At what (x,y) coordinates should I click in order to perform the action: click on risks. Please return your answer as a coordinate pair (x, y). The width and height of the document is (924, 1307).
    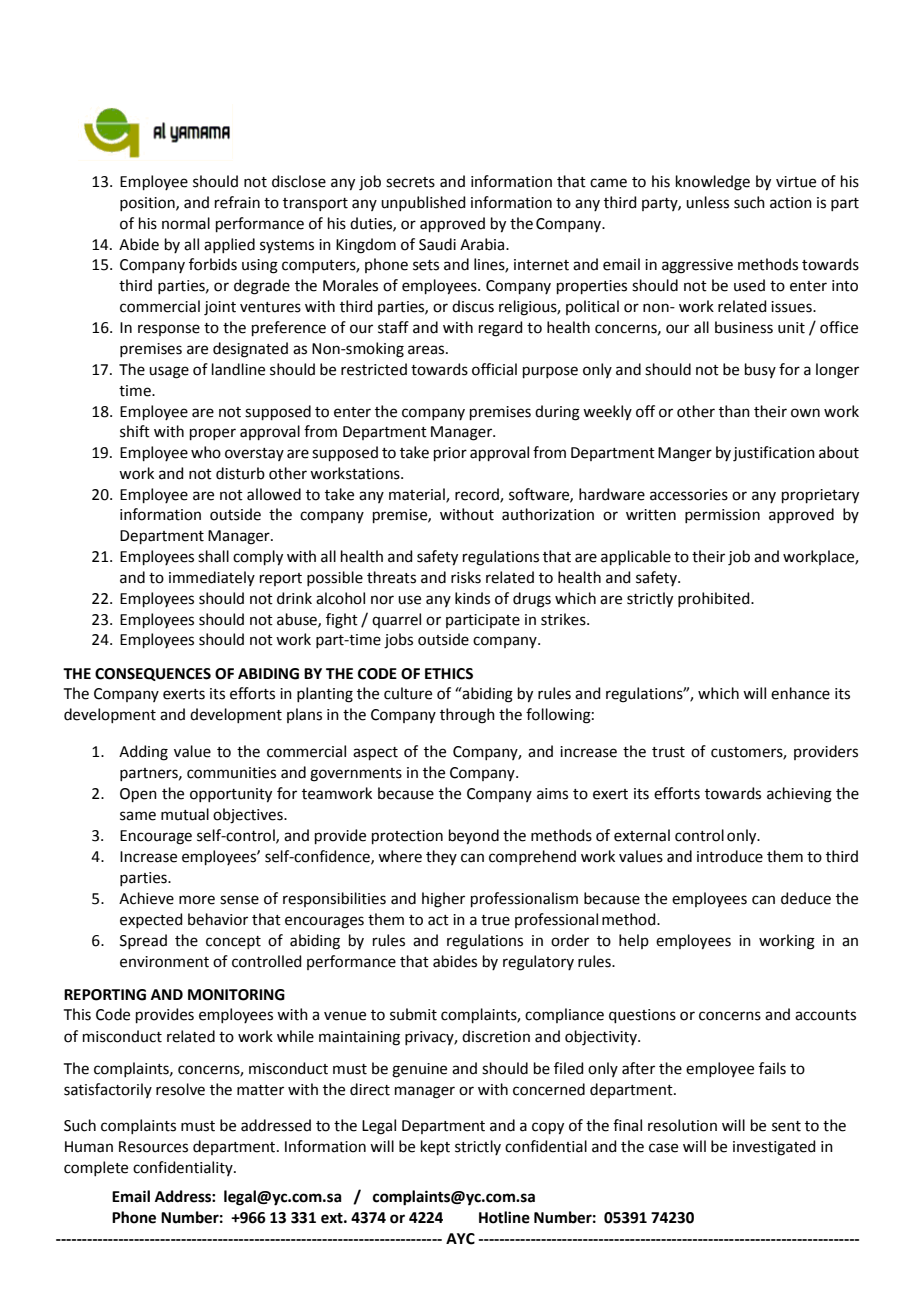
    Looking at the image, I should click on (466, 577).
